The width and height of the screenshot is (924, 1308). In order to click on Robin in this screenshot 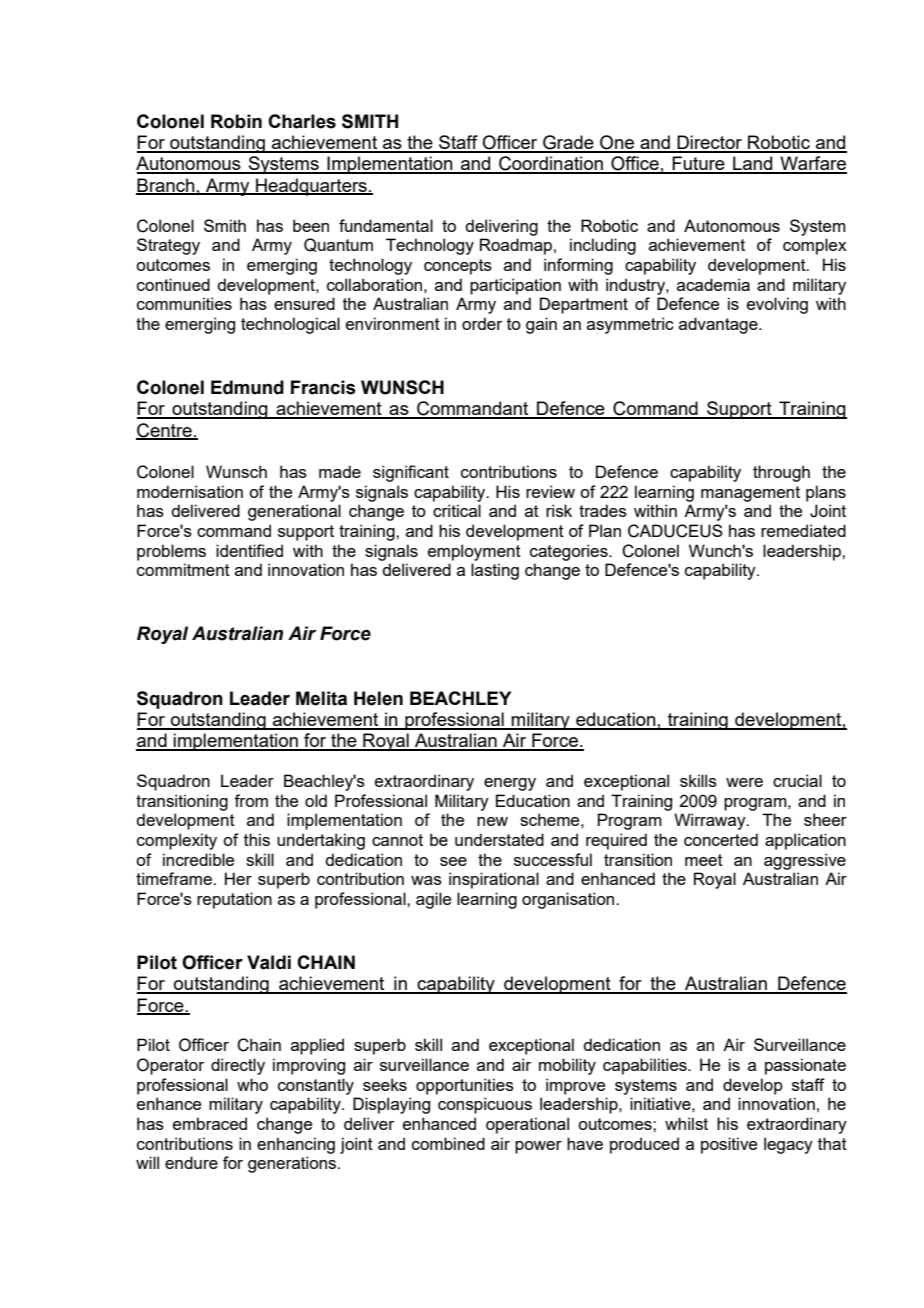, I will do `click(236, 121)`.
